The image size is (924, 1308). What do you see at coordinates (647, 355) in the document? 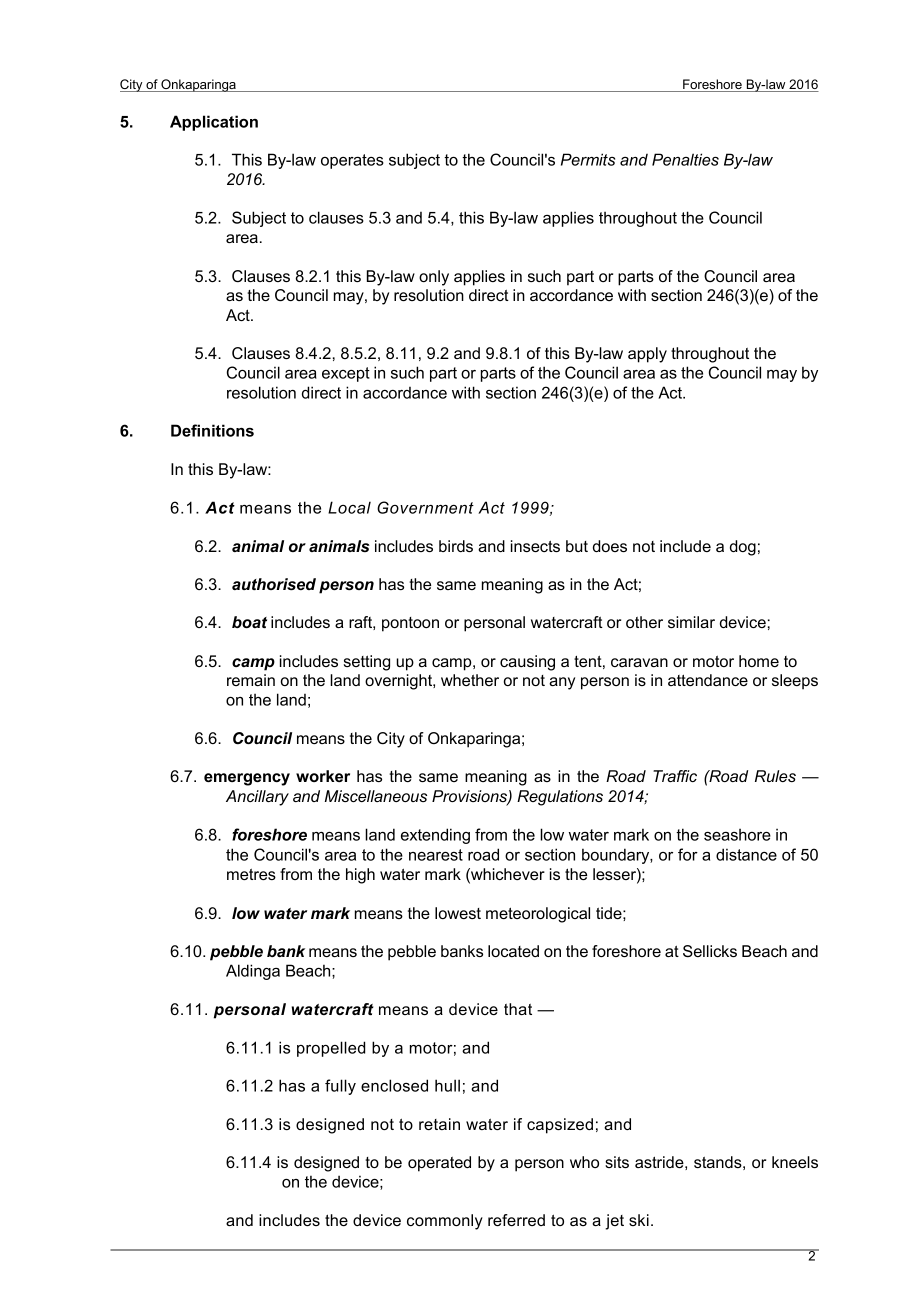
I see `apply` at bounding box center [647, 355].
